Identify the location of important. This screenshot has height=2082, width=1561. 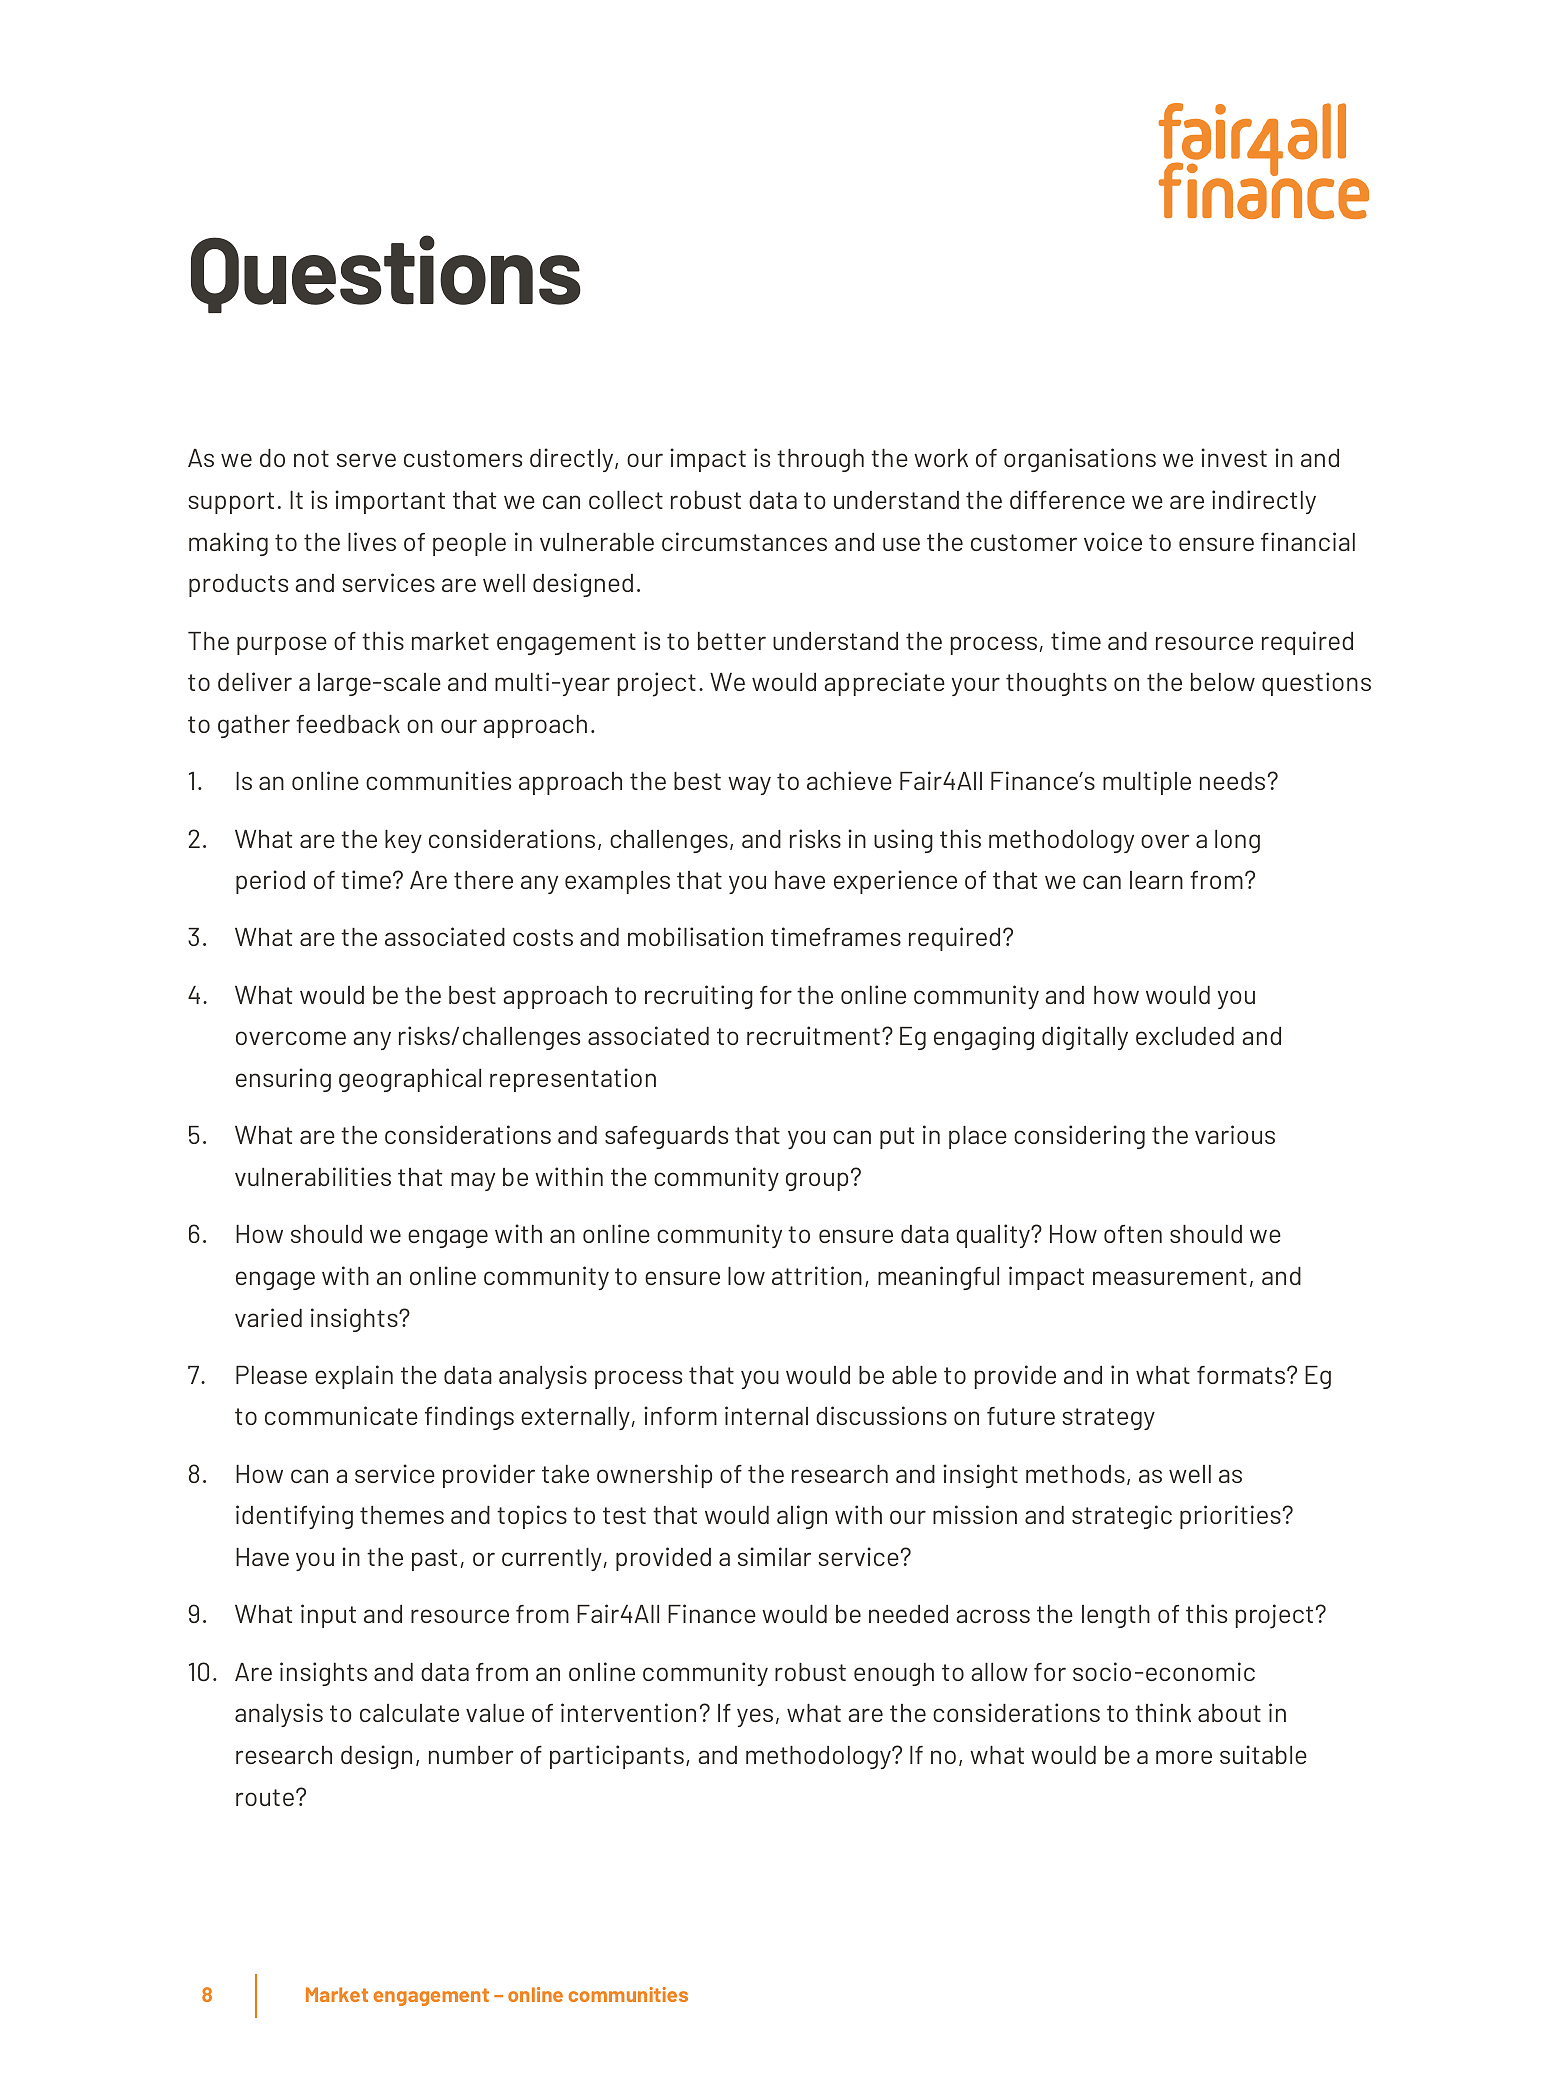
(390, 502).
